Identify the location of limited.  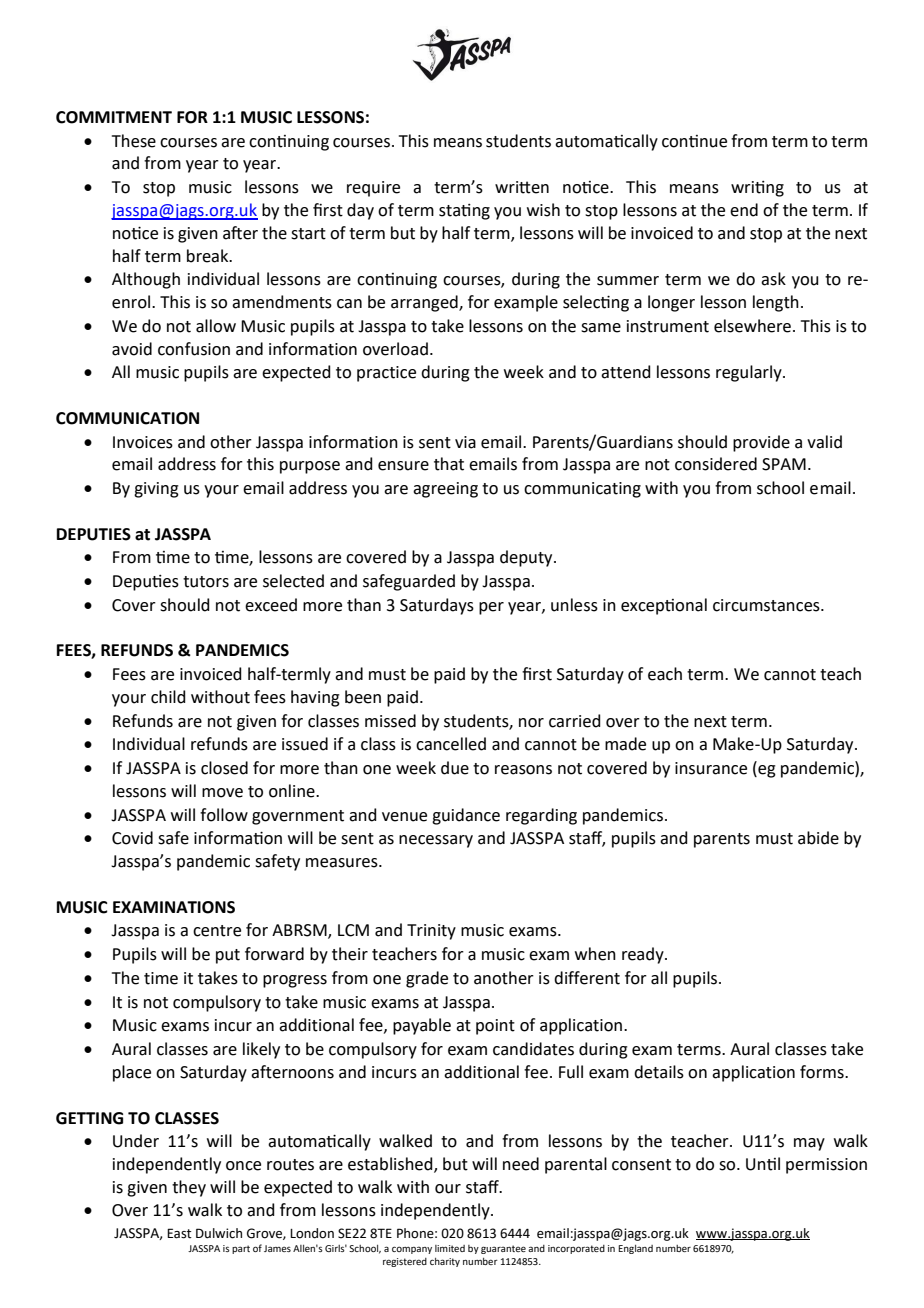
(450, 1248).
